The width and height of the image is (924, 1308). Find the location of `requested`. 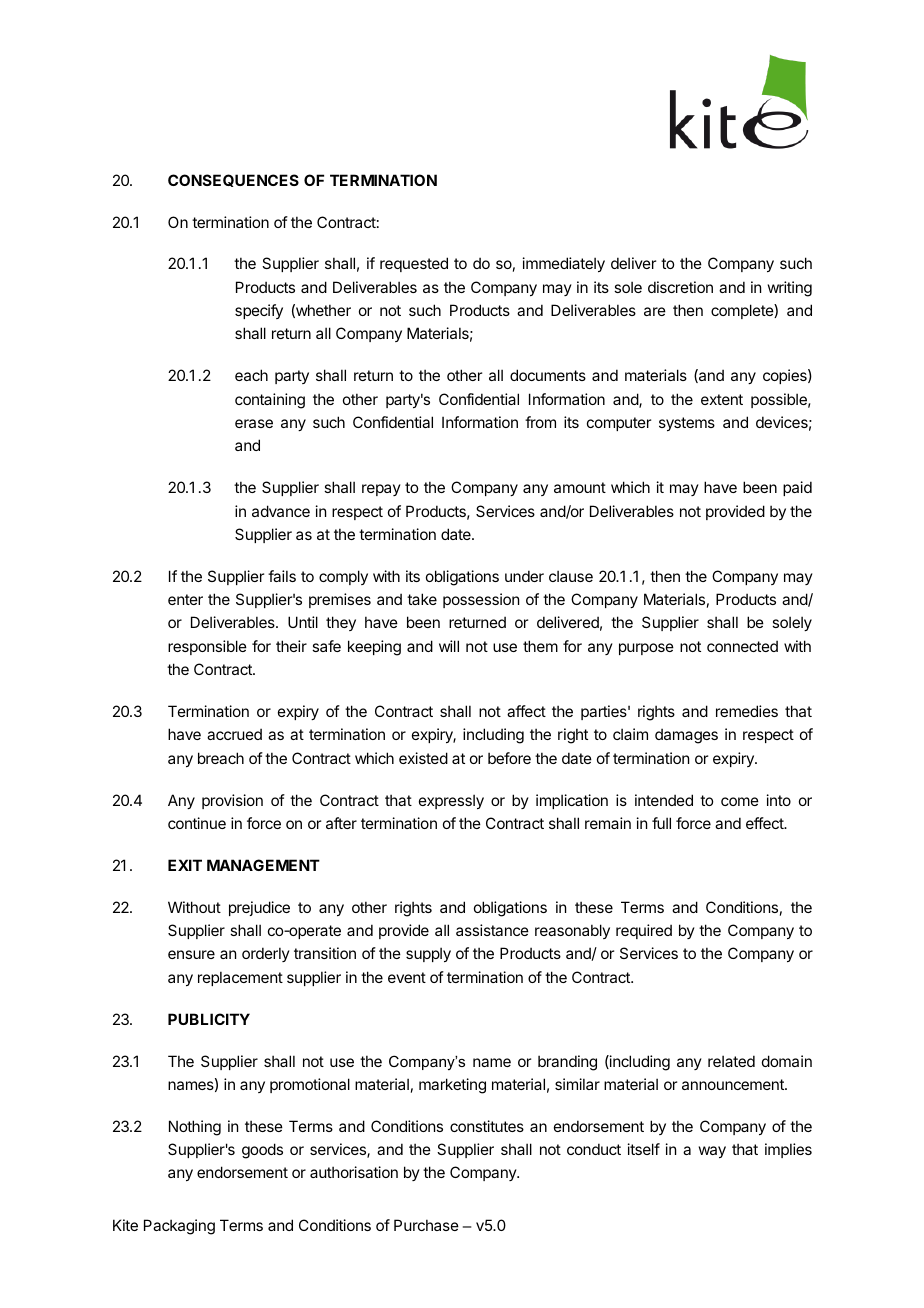

requested is located at coordinates (414, 264).
